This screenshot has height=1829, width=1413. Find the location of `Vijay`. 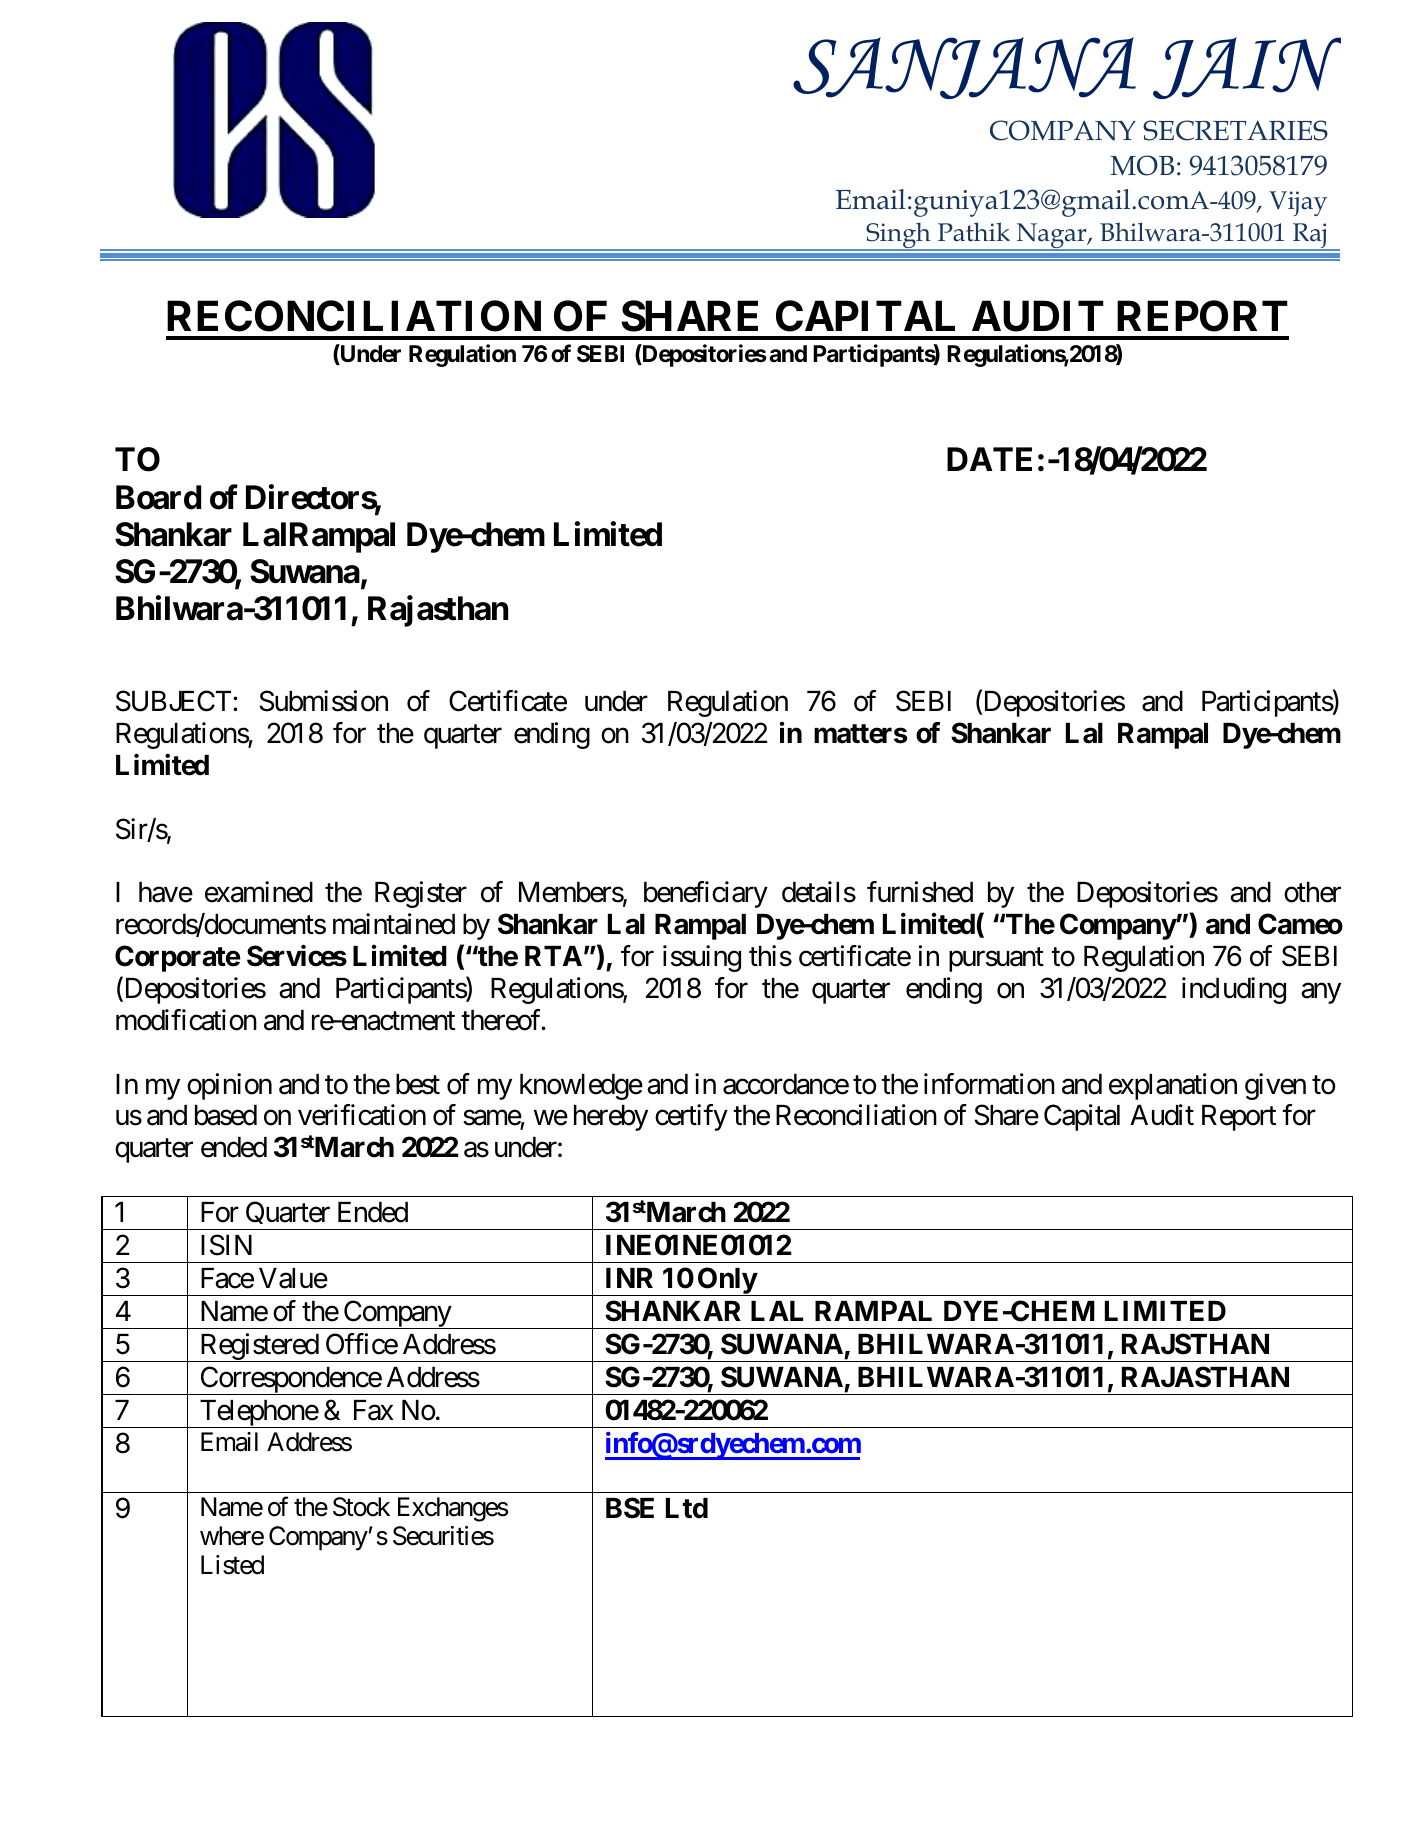

Vijay is located at coordinates (1298, 203).
